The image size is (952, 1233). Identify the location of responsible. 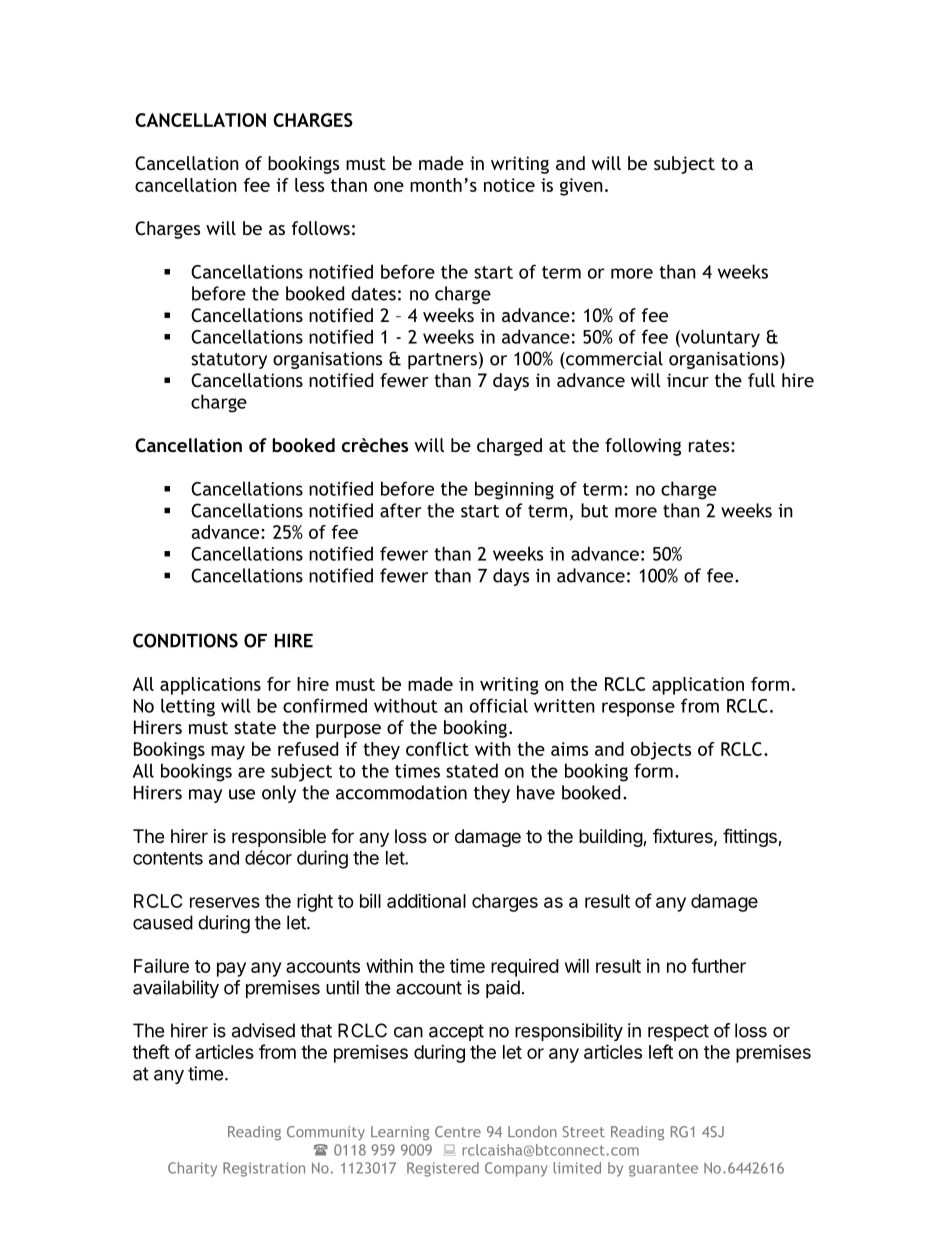
(279, 838).
